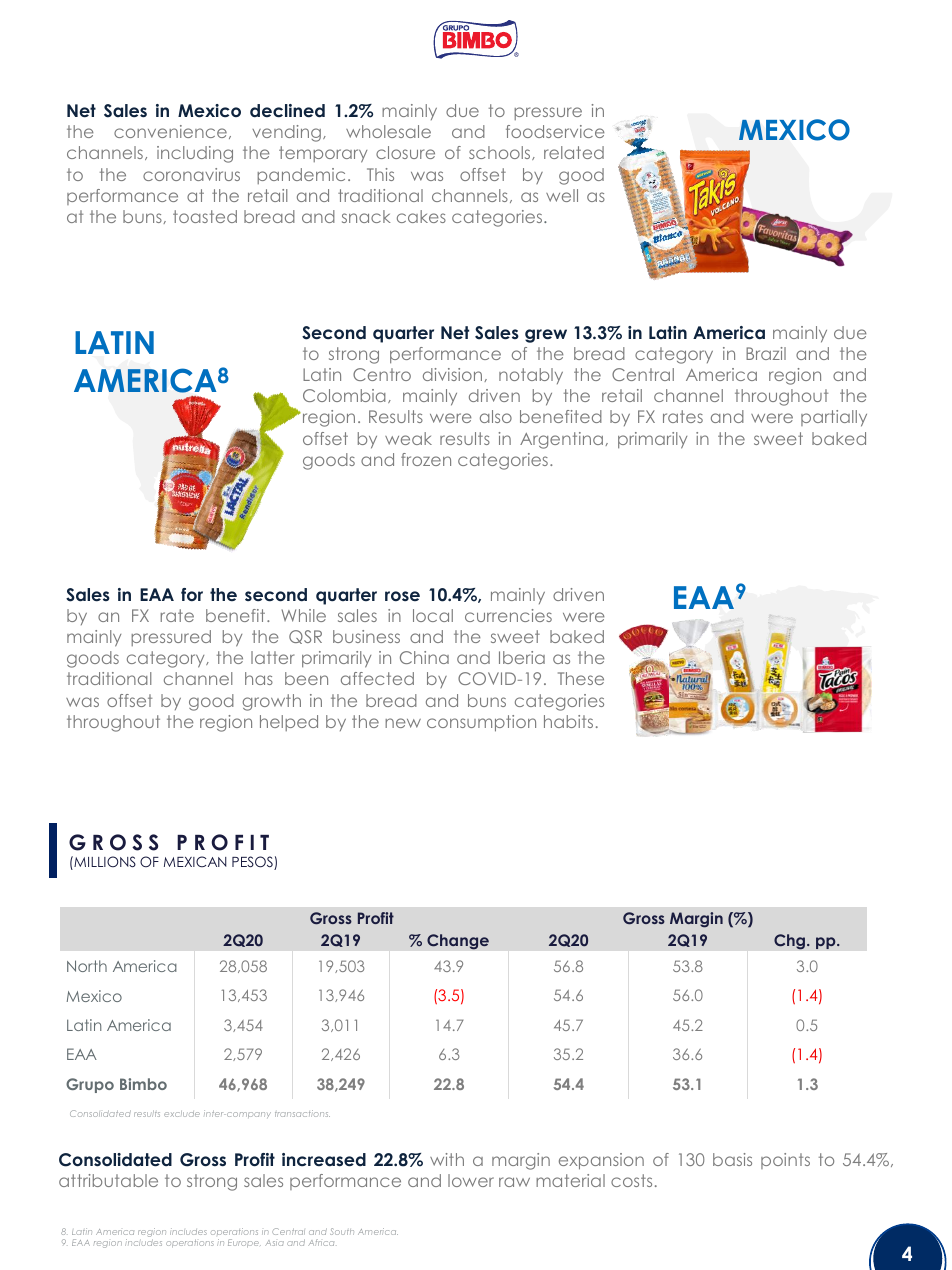 The width and height of the document is (952, 1270). I want to click on China, so click(424, 657).
